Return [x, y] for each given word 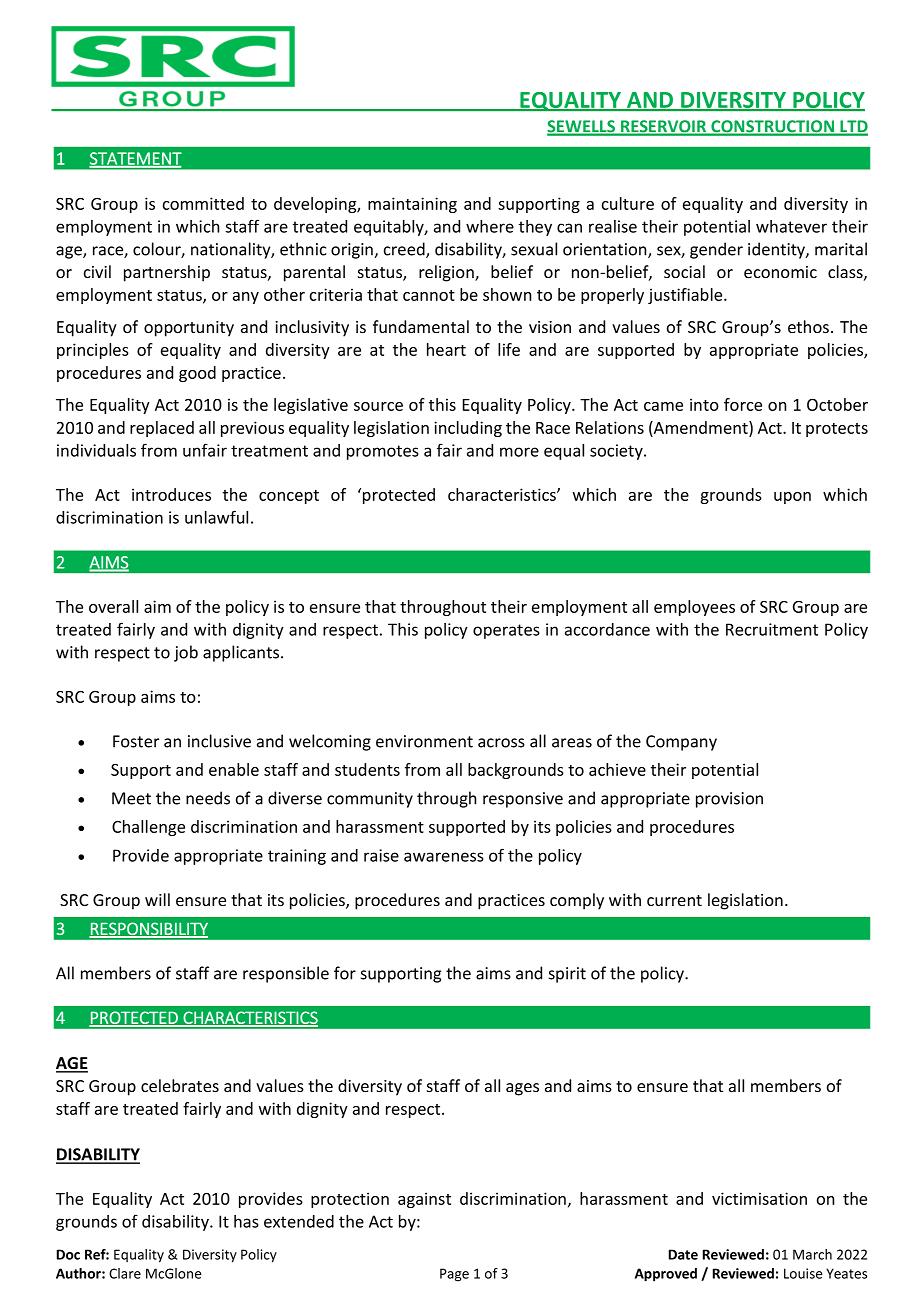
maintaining [412, 205]
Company [681, 743]
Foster [136, 741]
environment [424, 741]
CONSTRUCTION [773, 127]
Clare [125, 1273]
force [743, 404]
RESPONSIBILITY [148, 929]
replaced [162, 429]
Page [454, 1275]
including [468, 429]
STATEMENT [135, 159]
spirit [567, 975]
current [674, 900]
